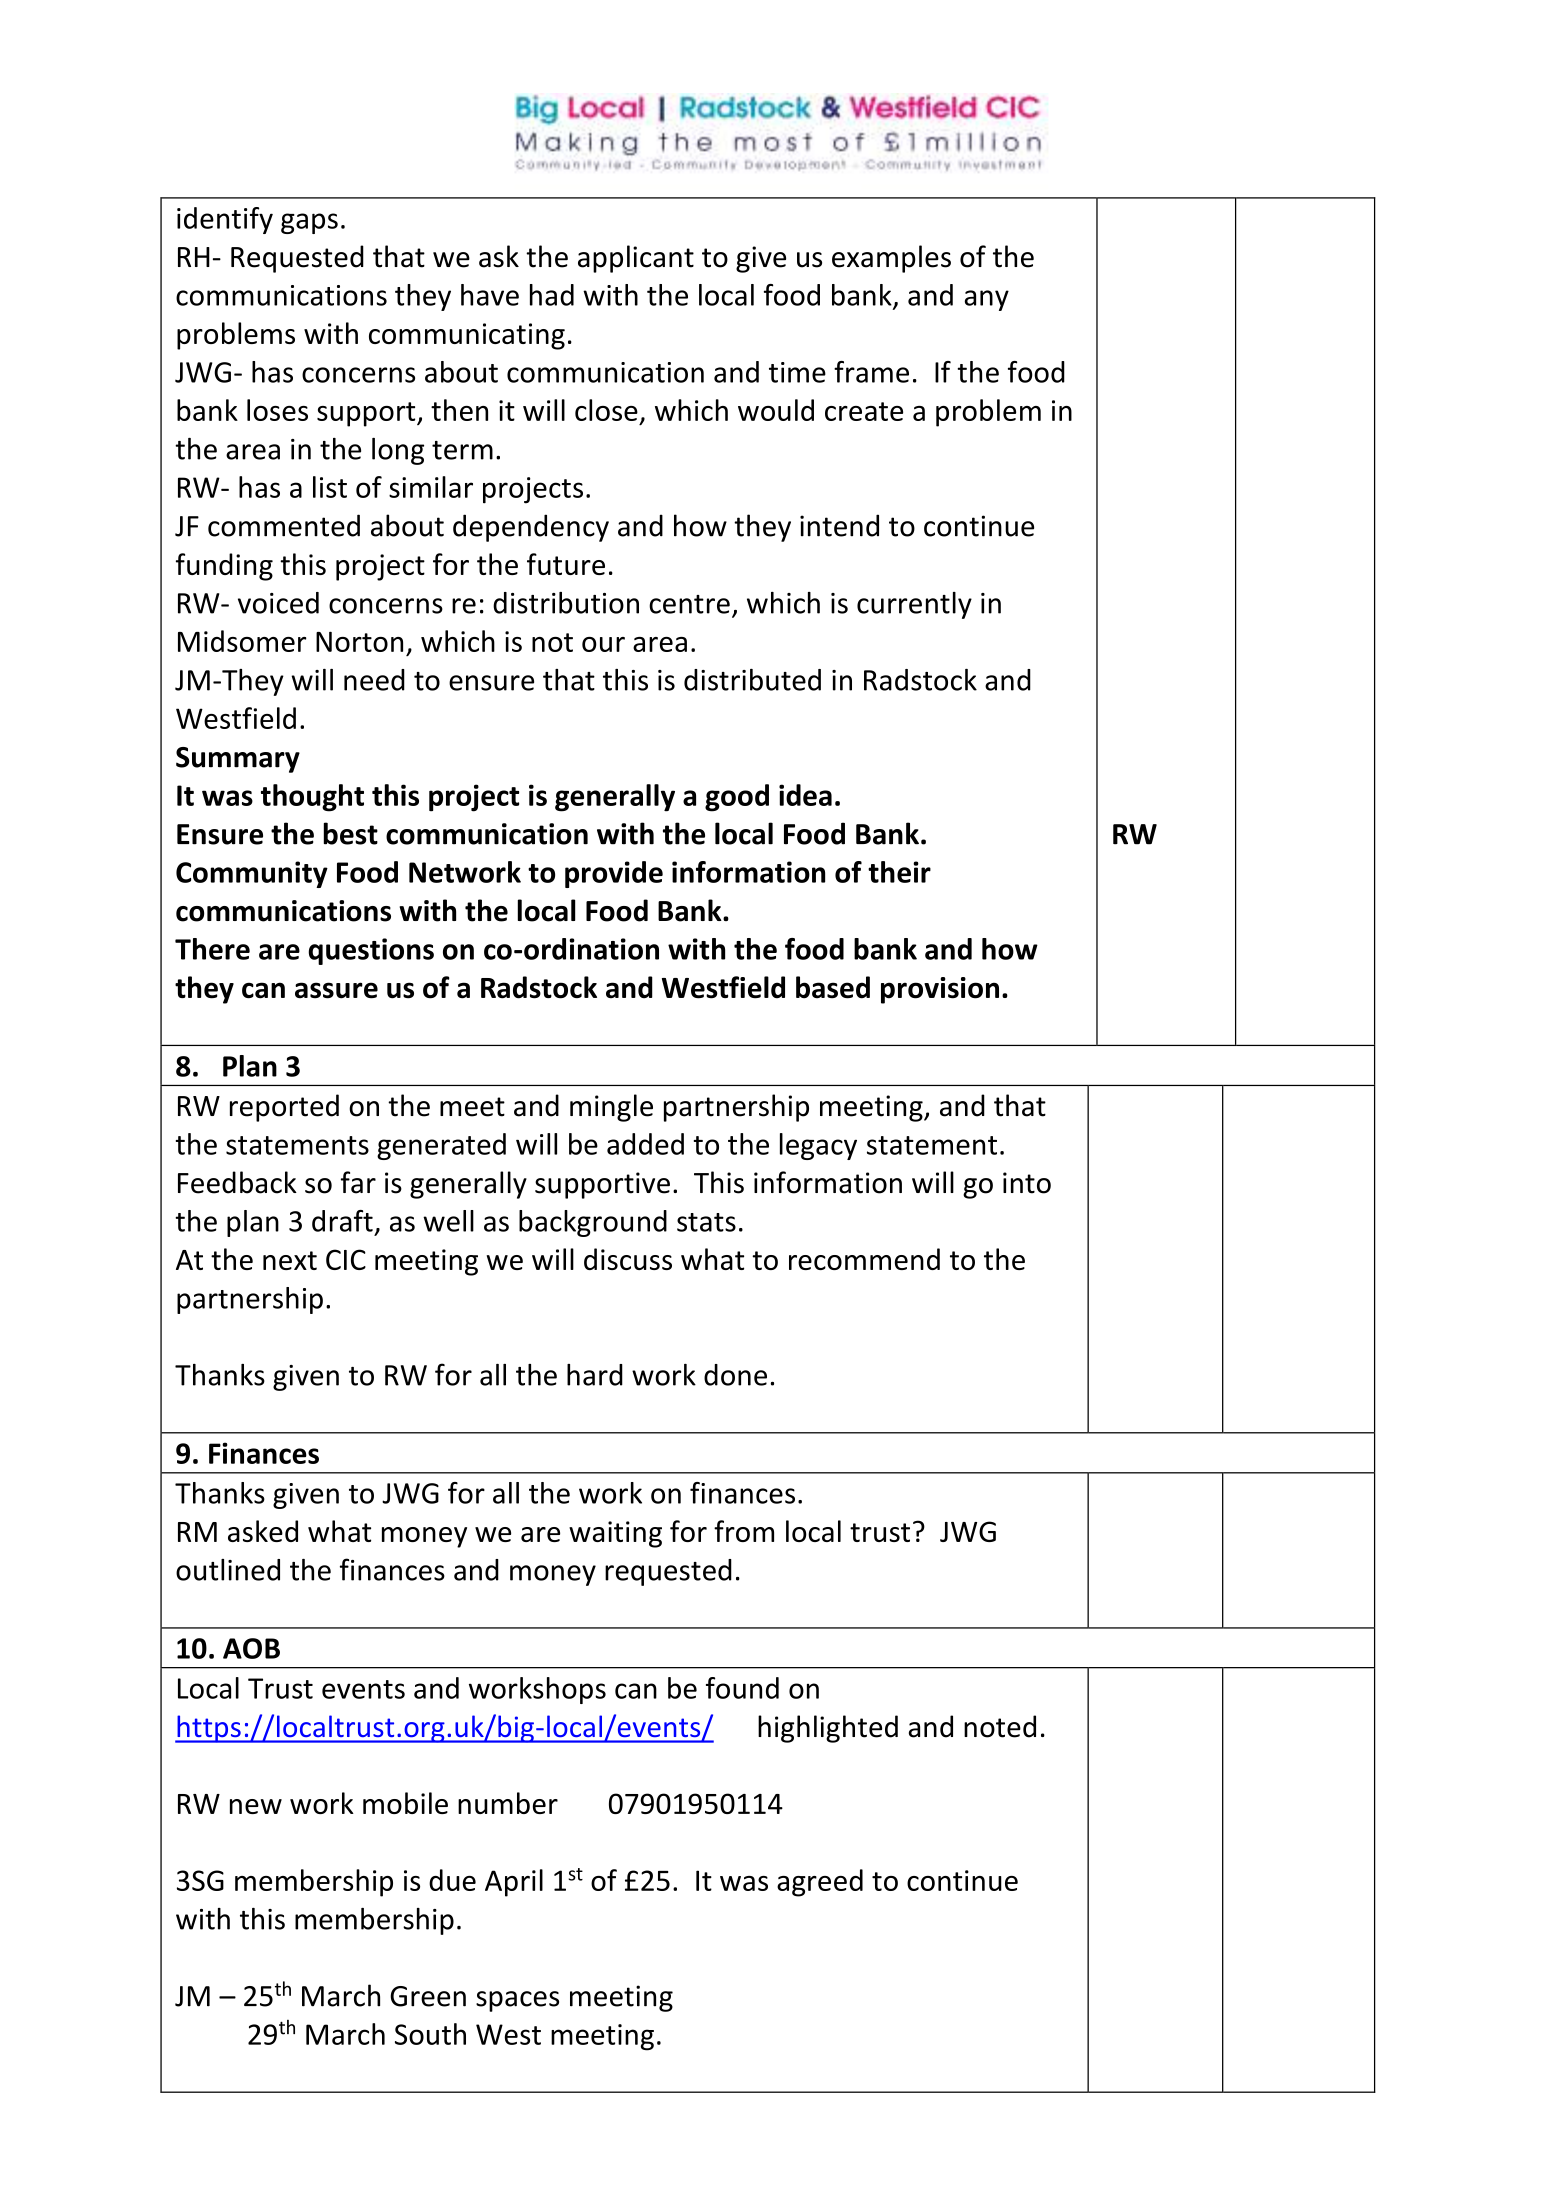 This image has height=2211, width=1563. What do you see at coordinates (309, 223) in the image?
I see `gaps` at bounding box center [309, 223].
